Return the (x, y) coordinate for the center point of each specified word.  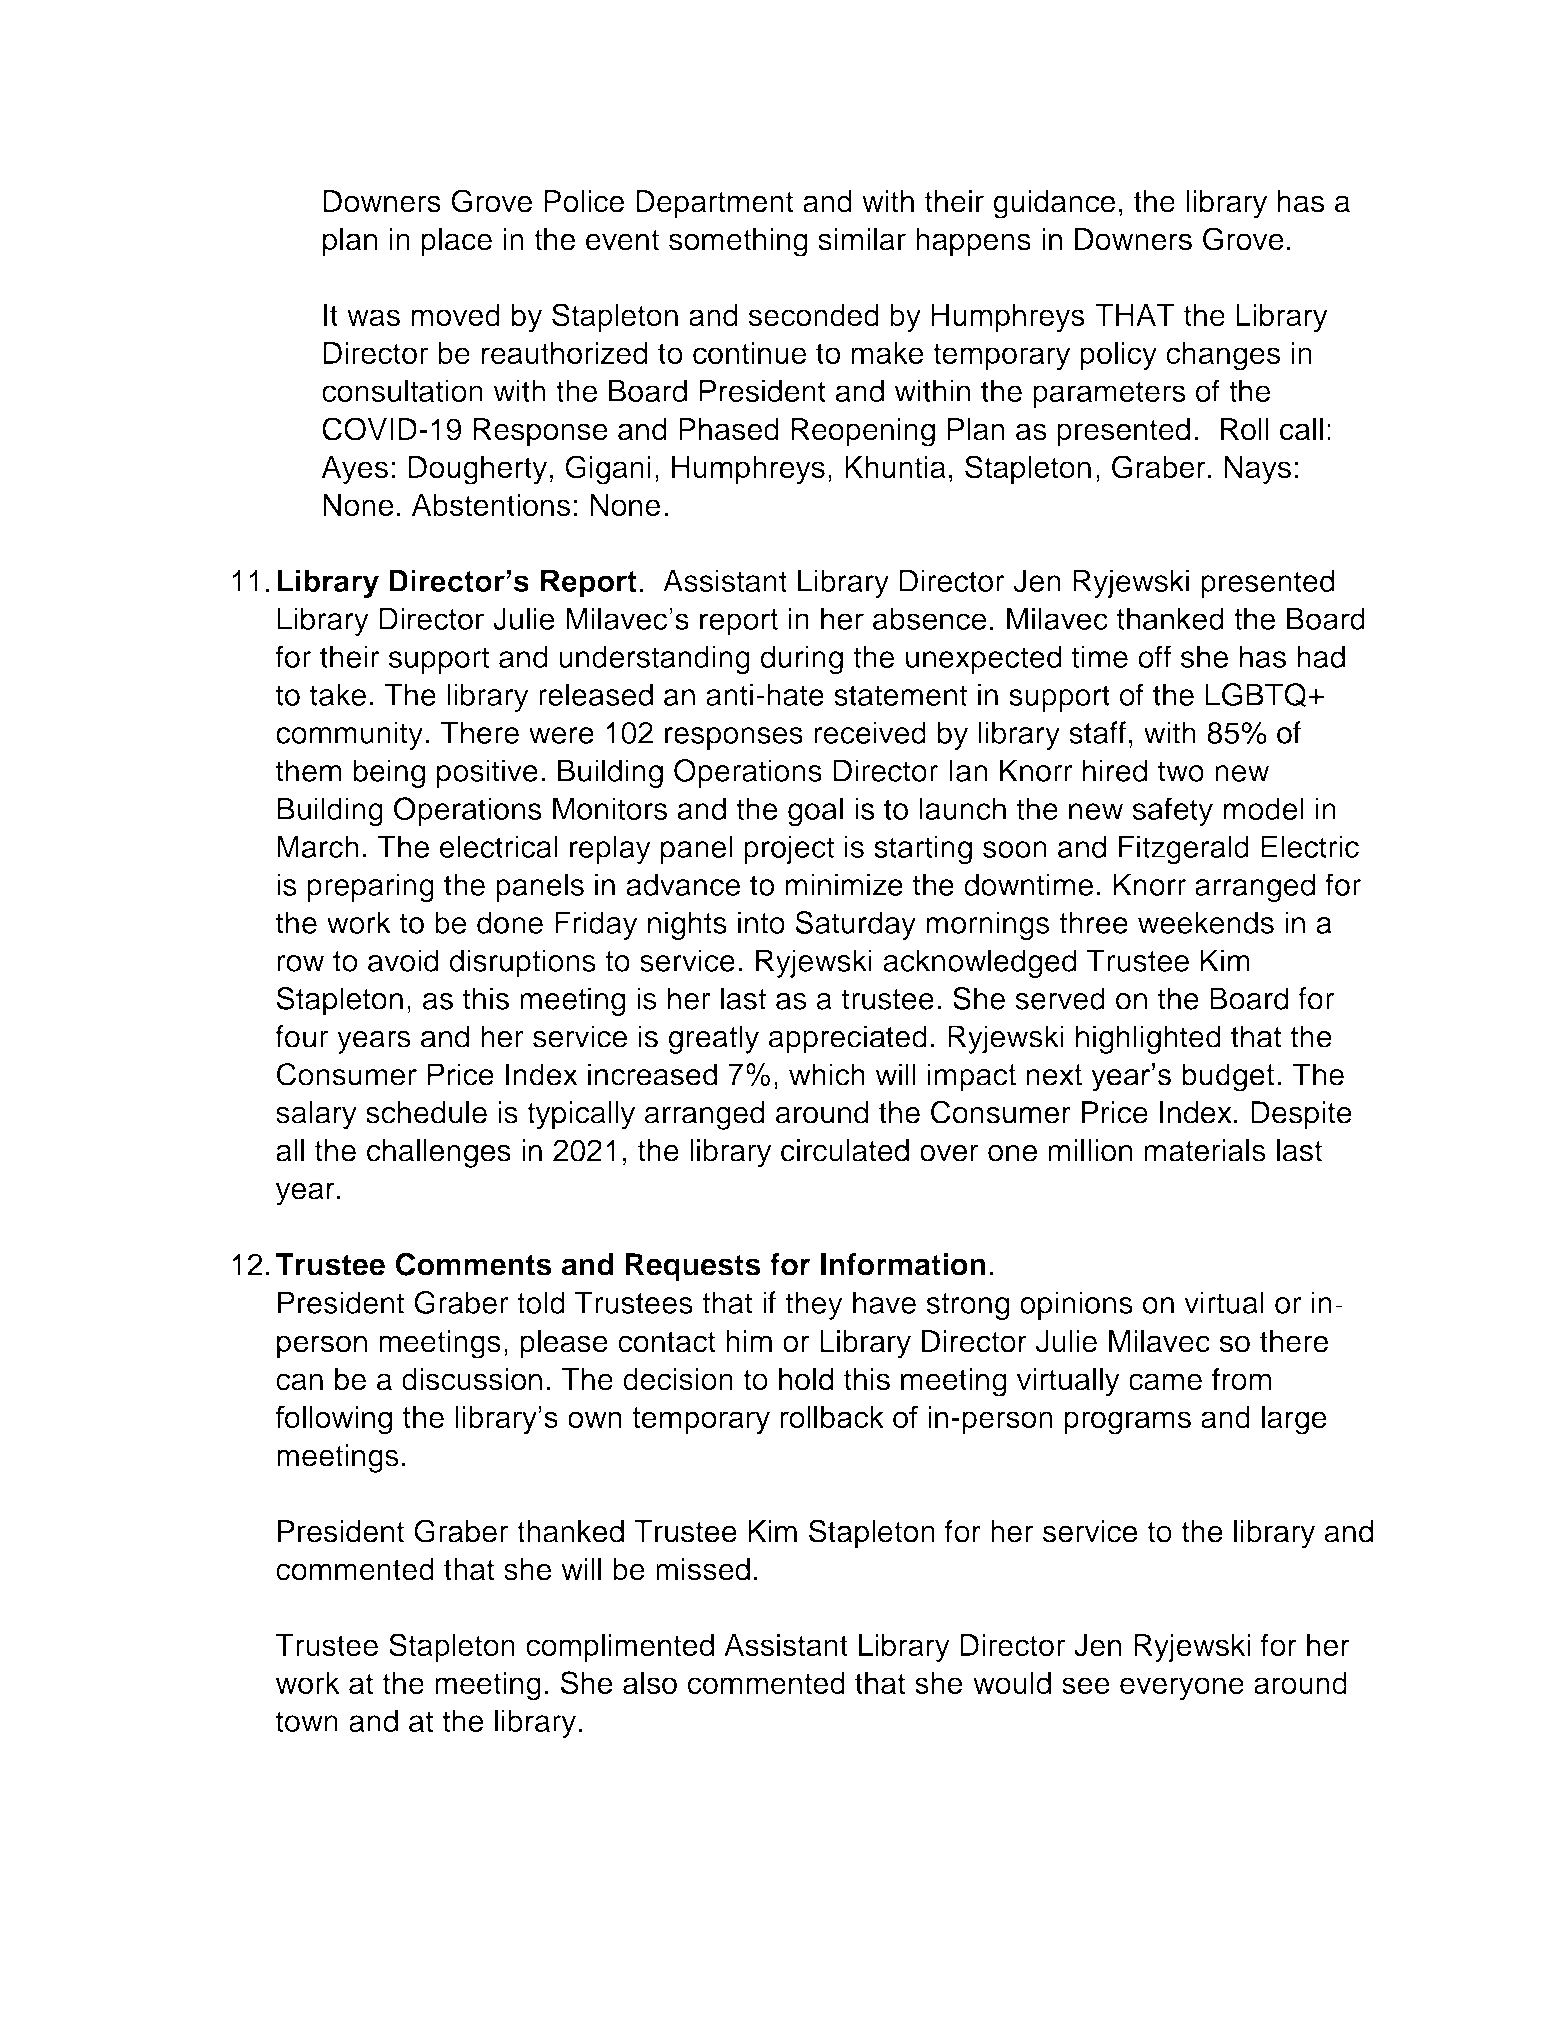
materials (1205, 1150)
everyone (1182, 1689)
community (349, 735)
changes (1223, 356)
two (1181, 771)
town (307, 1721)
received (870, 732)
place (456, 242)
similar (862, 239)
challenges (439, 1153)
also (650, 1683)
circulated (845, 1150)
